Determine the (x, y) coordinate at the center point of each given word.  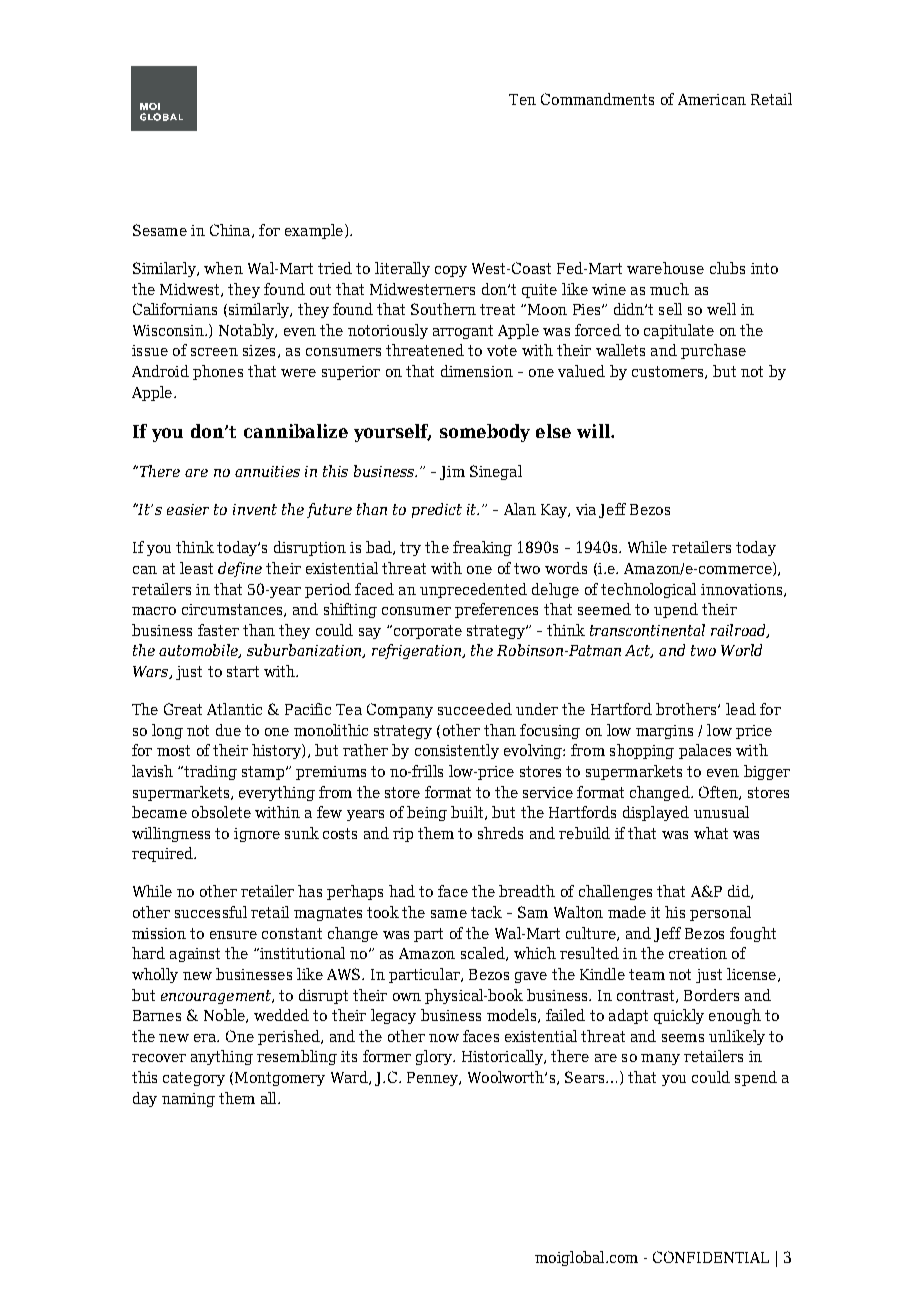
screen (214, 352)
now (444, 1038)
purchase (713, 351)
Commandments (597, 99)
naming (188, 1100)
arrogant (463, 332)
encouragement (217, 997)
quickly (679, 1016)
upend (676, 610)
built (468, 813)
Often (719, 793)
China (231, 231)
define (240, 569)
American (712, 99)
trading (210, 772)
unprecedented (473, 590)
